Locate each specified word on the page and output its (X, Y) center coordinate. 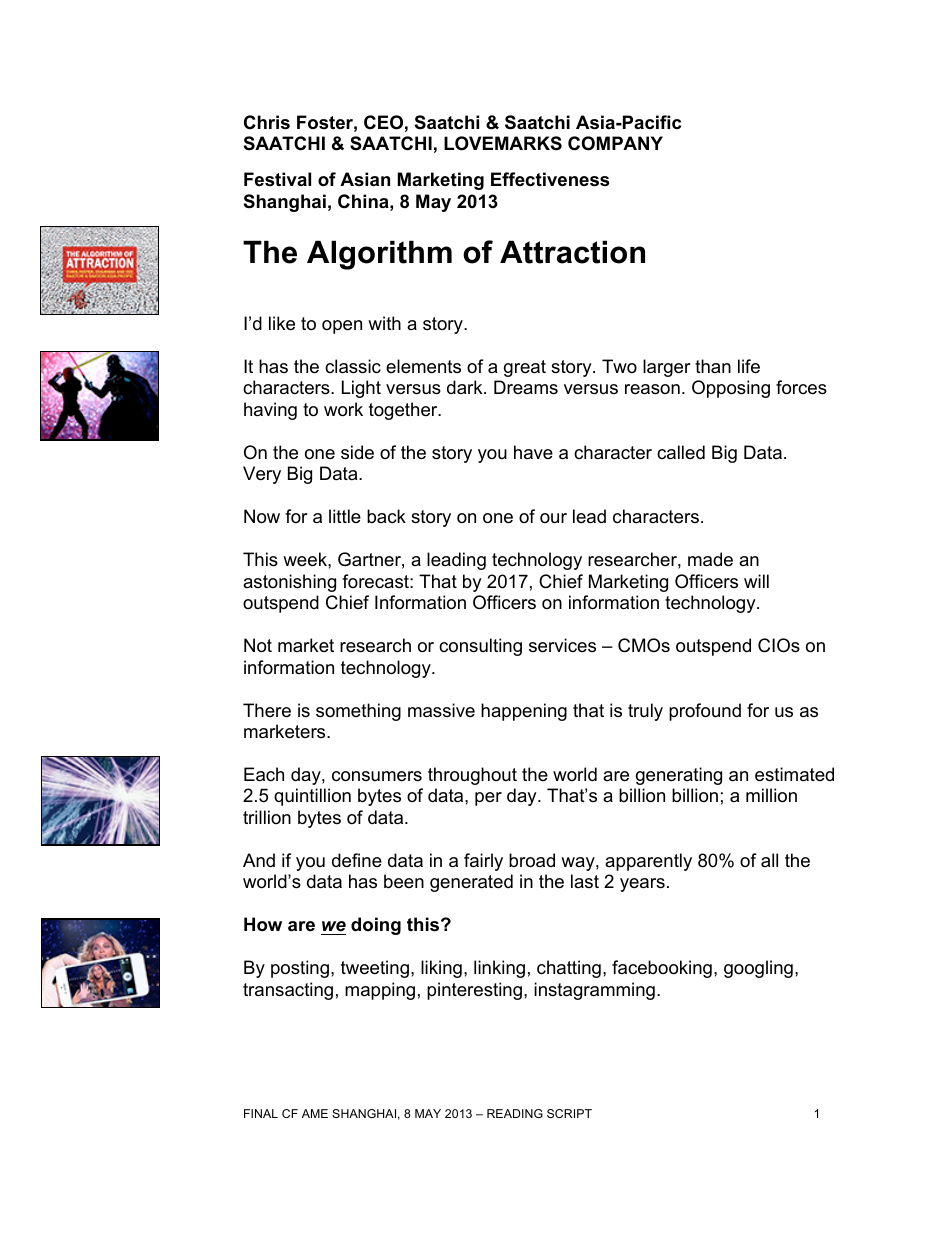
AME (315, 1113)
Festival (277, 179)
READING (515, 1113)
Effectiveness (550, 179)
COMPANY (615, 143)
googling (758, 969)
